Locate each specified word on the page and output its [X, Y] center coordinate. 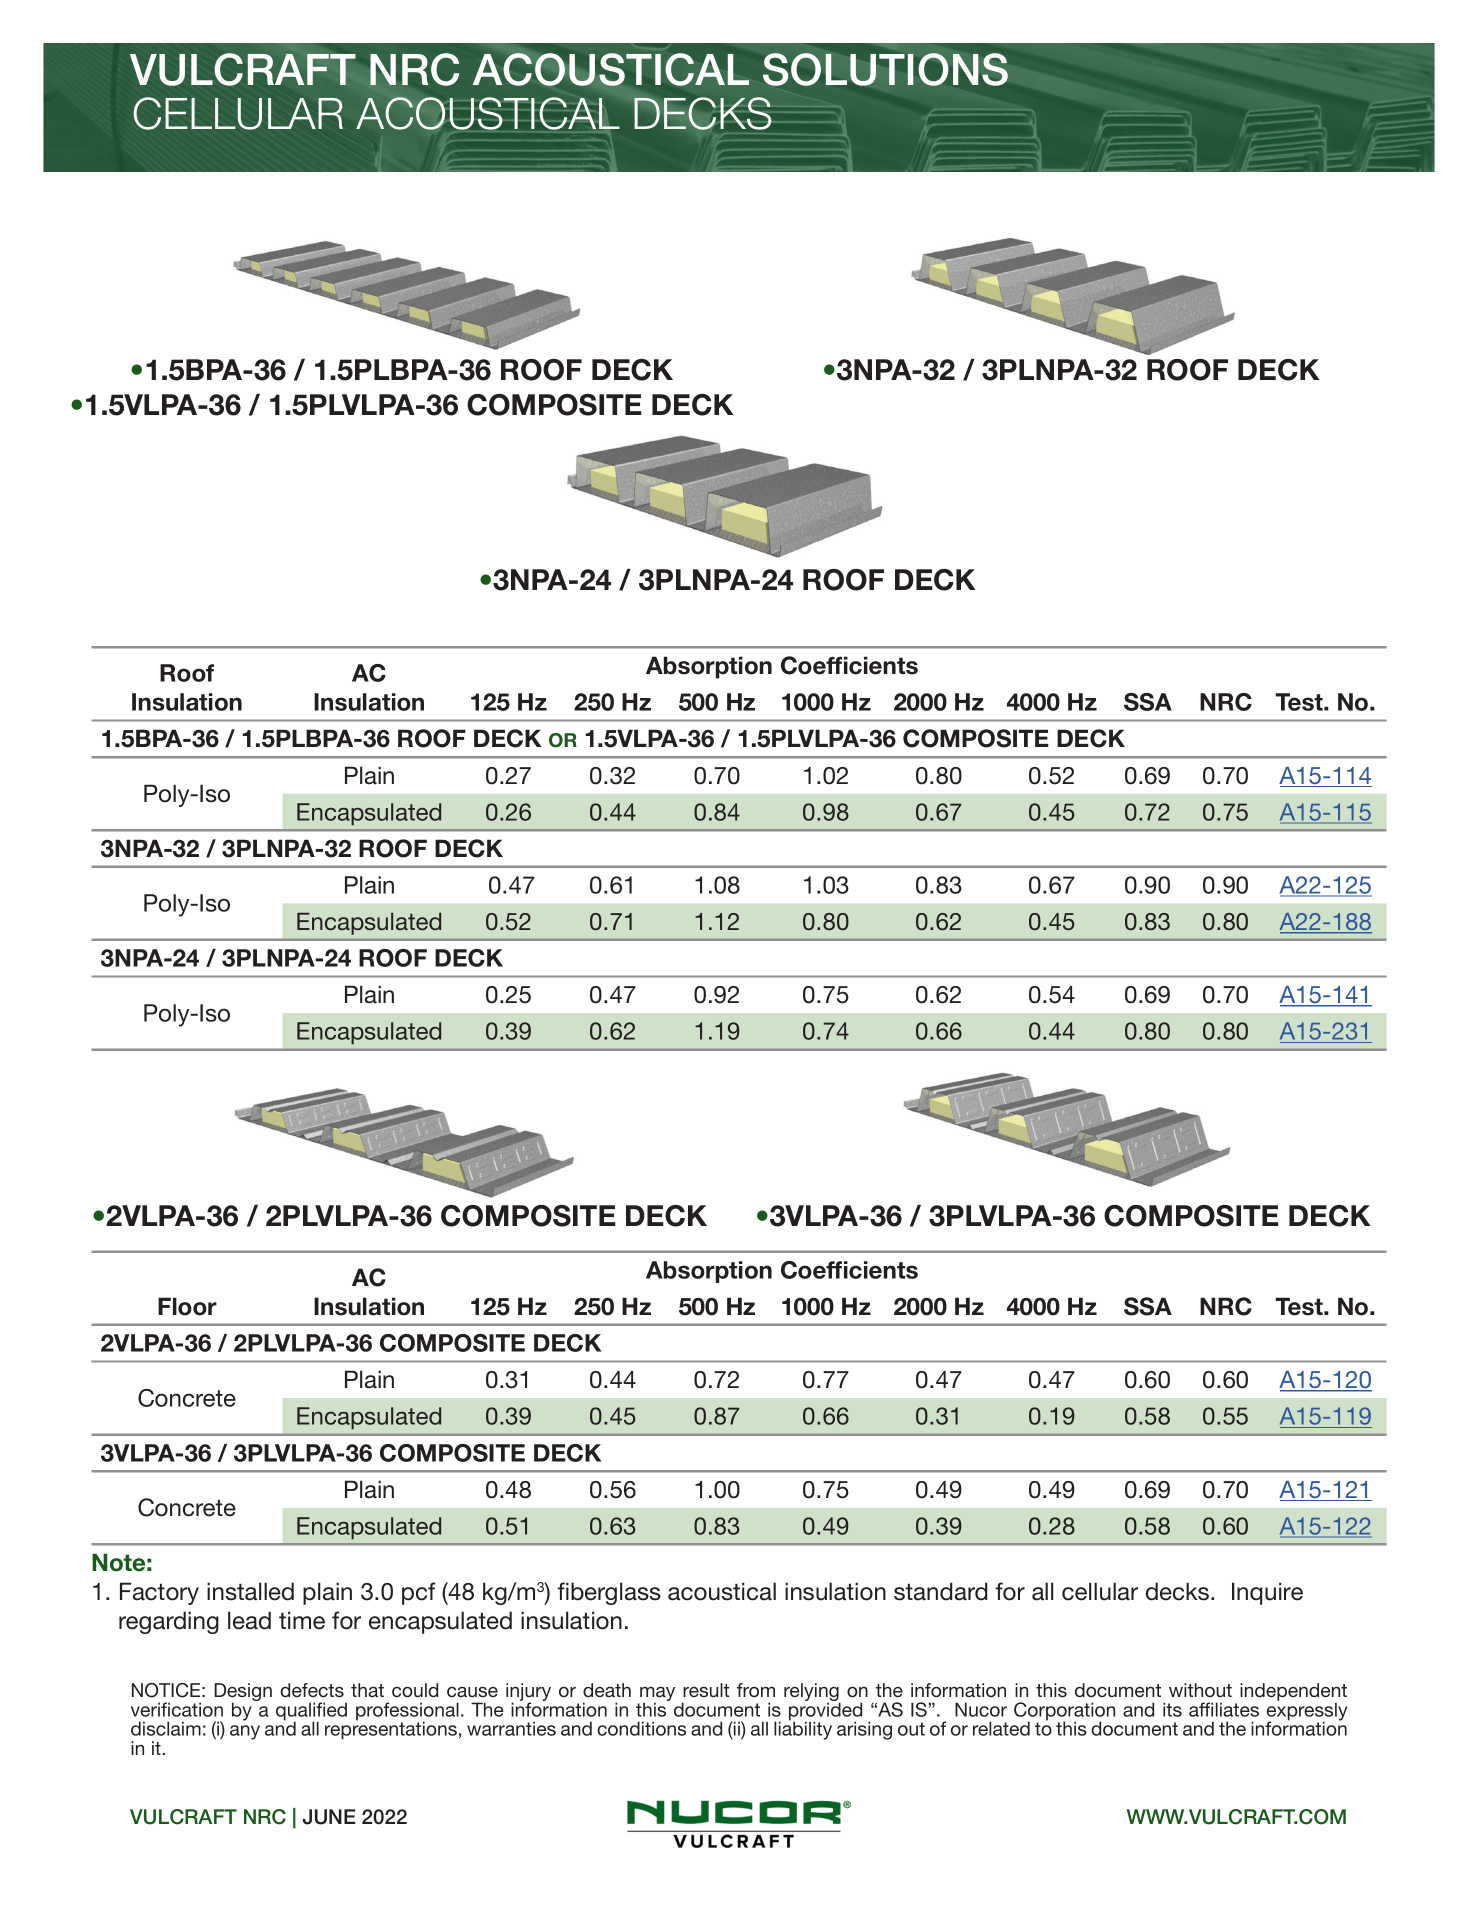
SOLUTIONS [885, 69]
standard [940, 1591]
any [245, 1732]
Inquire [1267, 1593]
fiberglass [609, 1593]
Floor [187, 1306]
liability [803, 1730]
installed [250, 1591]
